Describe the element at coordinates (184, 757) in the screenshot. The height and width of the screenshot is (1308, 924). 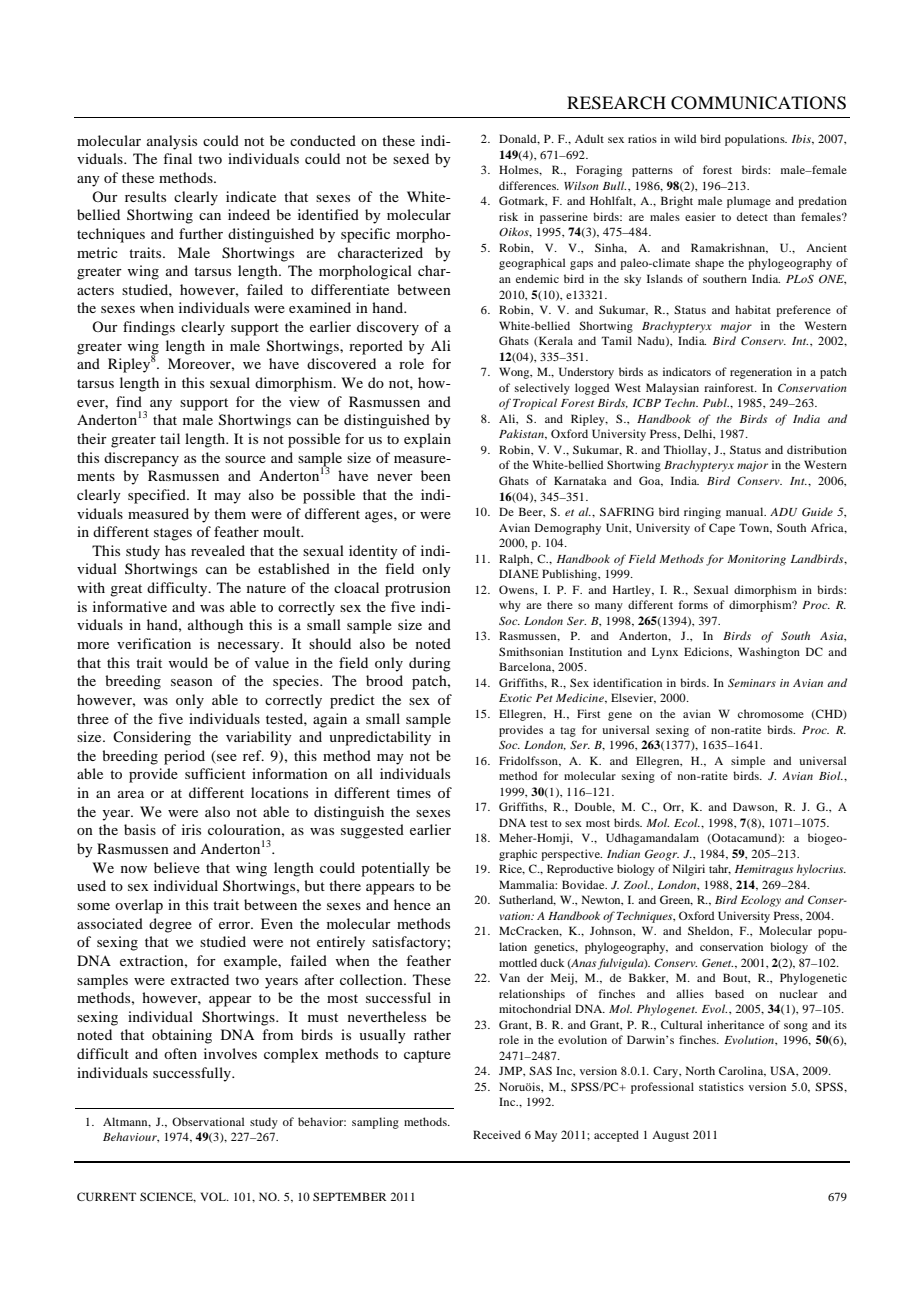
I see `period` at that location.
